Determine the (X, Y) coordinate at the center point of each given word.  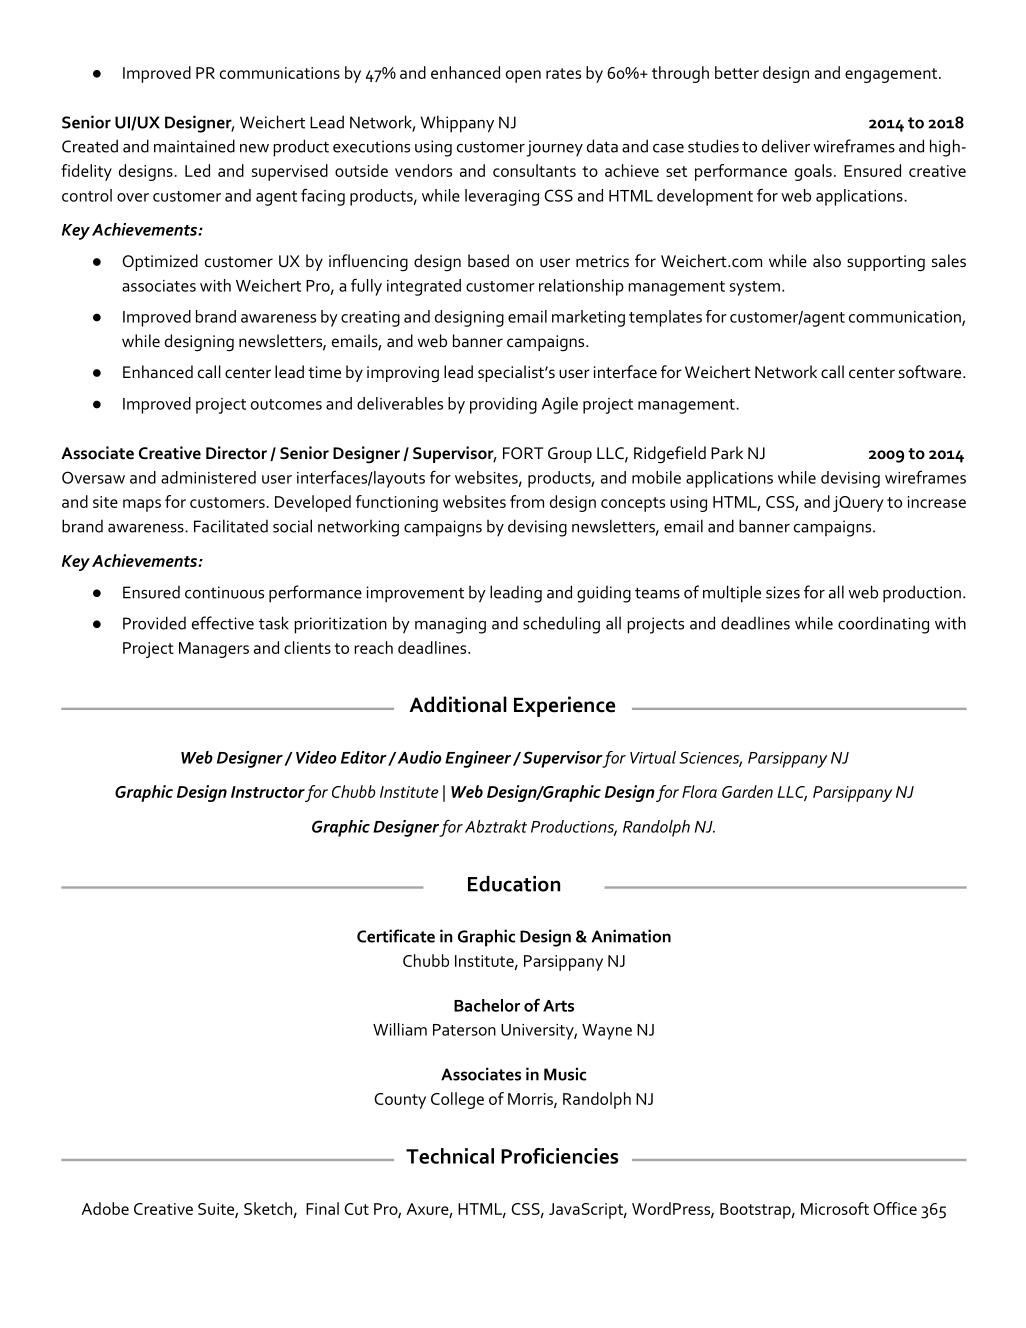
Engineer (479, 759)
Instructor (268, 792)
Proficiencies (559, 1156)
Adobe (105, 1208)
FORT (523, 453)
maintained (194, 146)
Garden (747, 791)
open (523, 76)
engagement (892, 75)
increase (937, 502)
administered (208, 477)
